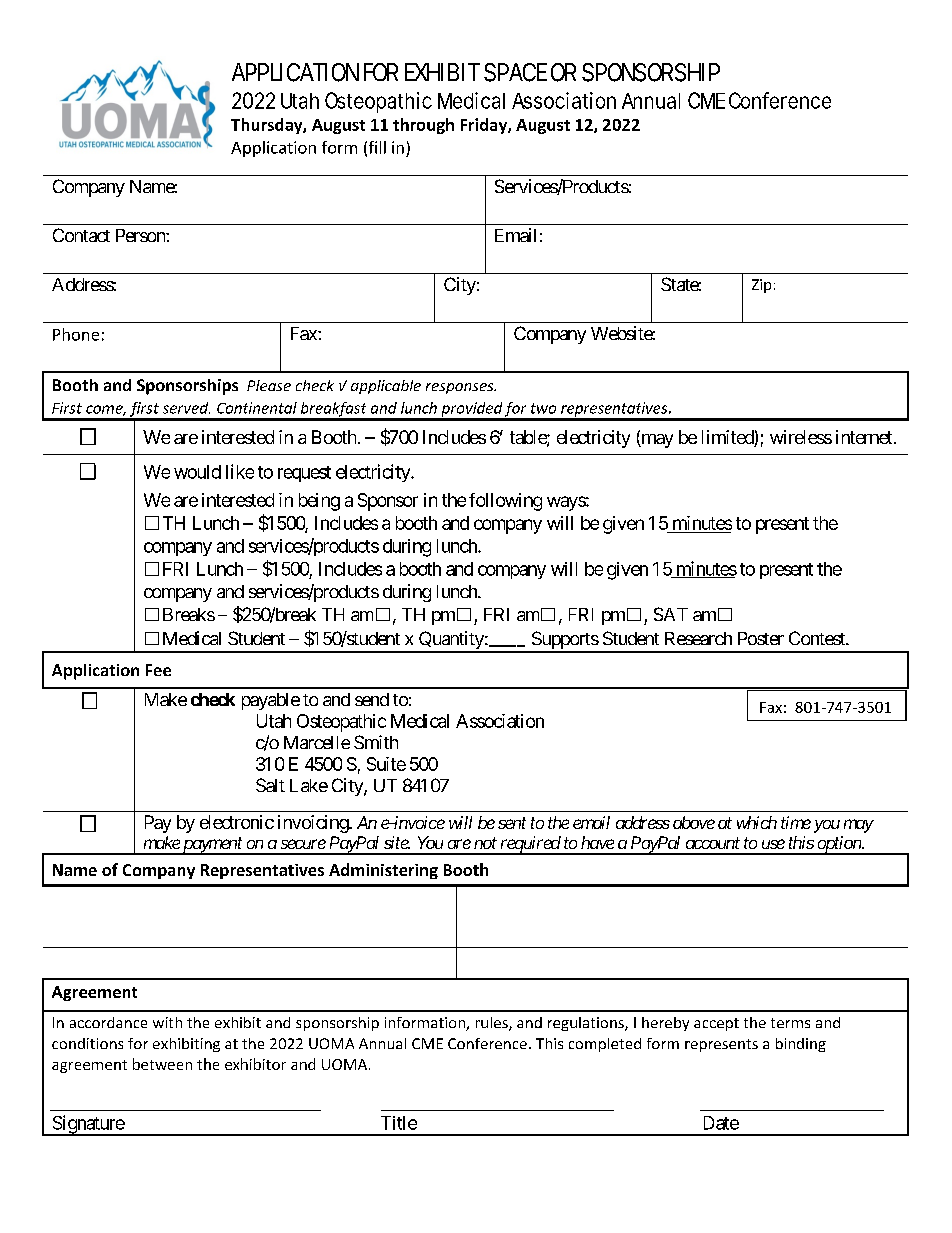  What do you see at coordinates (761, 638) in the screenshot?
I see `Poster` at bounding box center [761, 638].
